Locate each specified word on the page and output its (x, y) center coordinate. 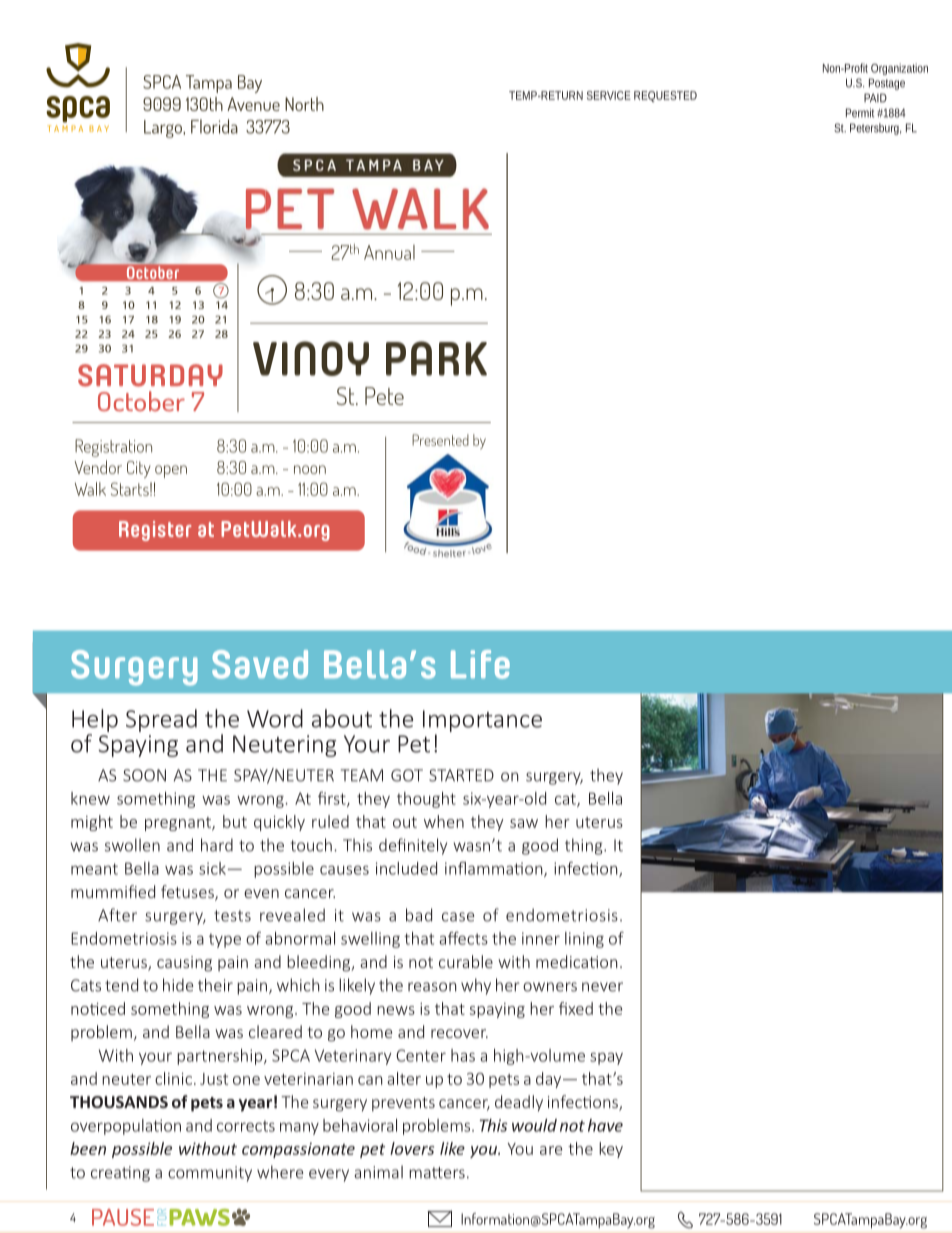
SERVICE (609, 95)
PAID (875, 98)
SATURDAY (150, 375)
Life (480, 664)
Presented (440, 440)
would (534, 1125)
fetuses (188, 893)
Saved (260, 664)
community (210, 1174)
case (458, 917)
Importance (482, 721)
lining (584, 940)
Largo (164, 129)
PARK (436, 358)
